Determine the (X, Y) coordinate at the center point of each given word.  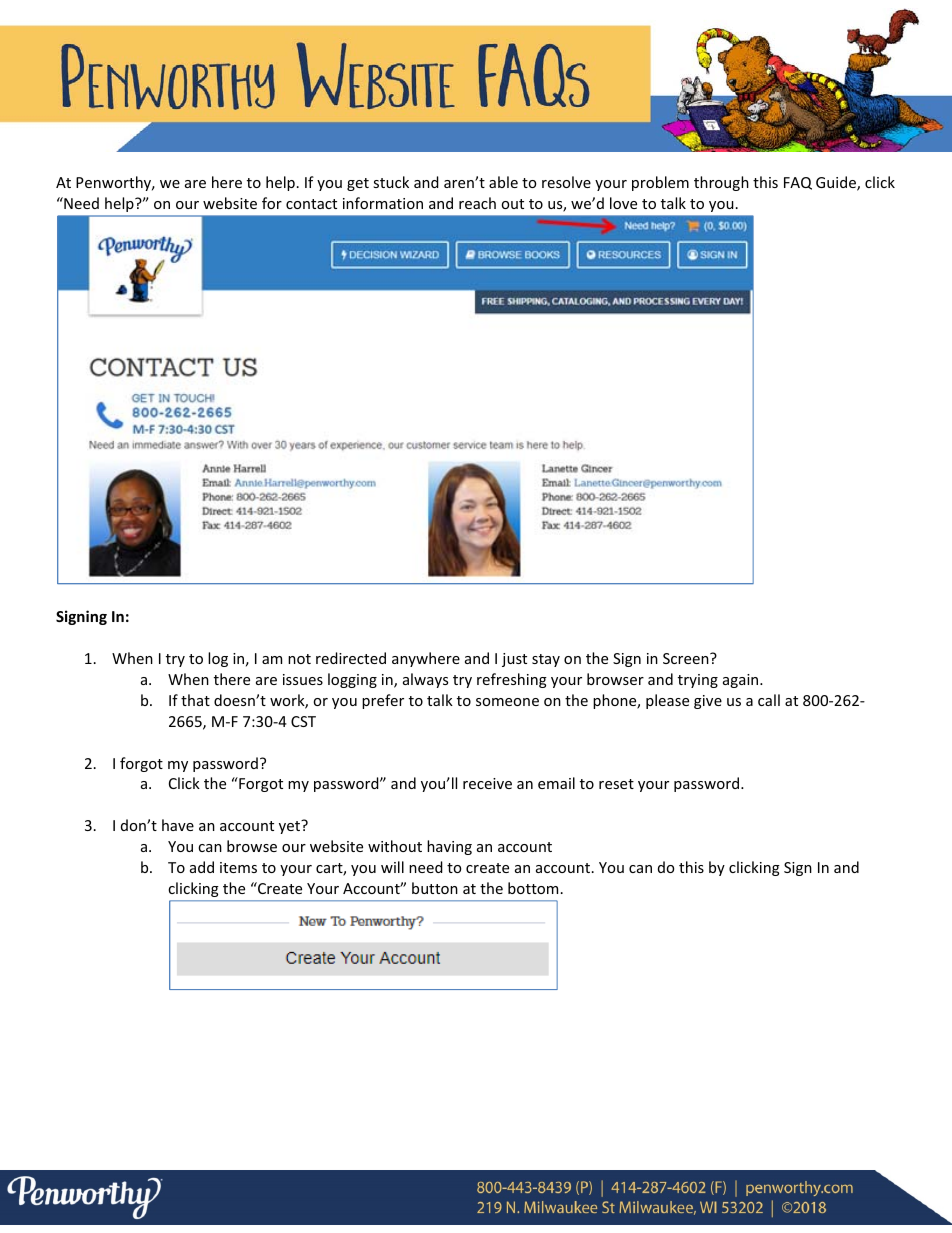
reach (477, 203)
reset (616, 784)
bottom (533, 888)
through (721, 183)
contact (311, 204)
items (238, 867)
